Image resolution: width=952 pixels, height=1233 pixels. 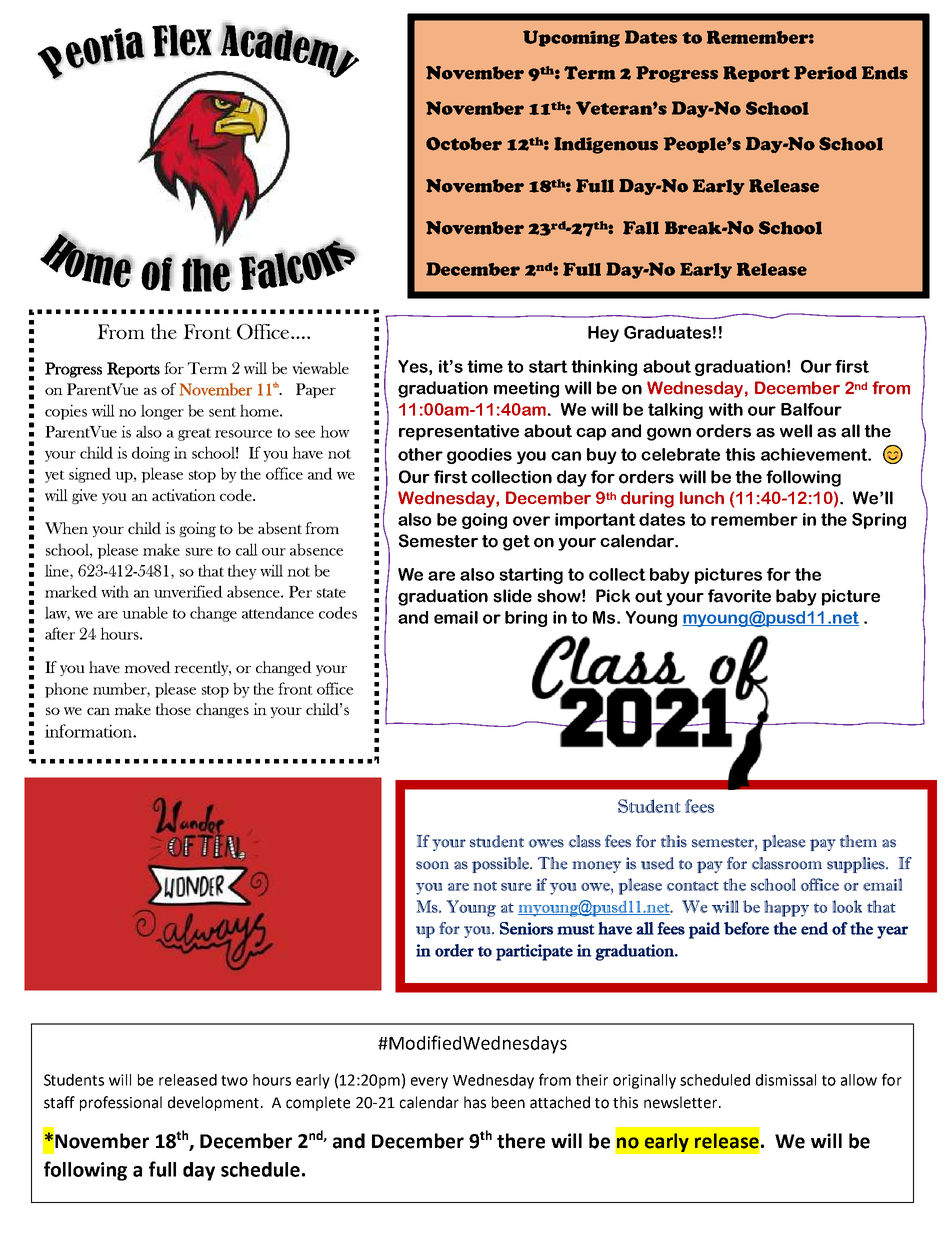 What do you see at coordinates (464, 144) in the screenshot?
I see `October` at bounding box center [464, 144].
